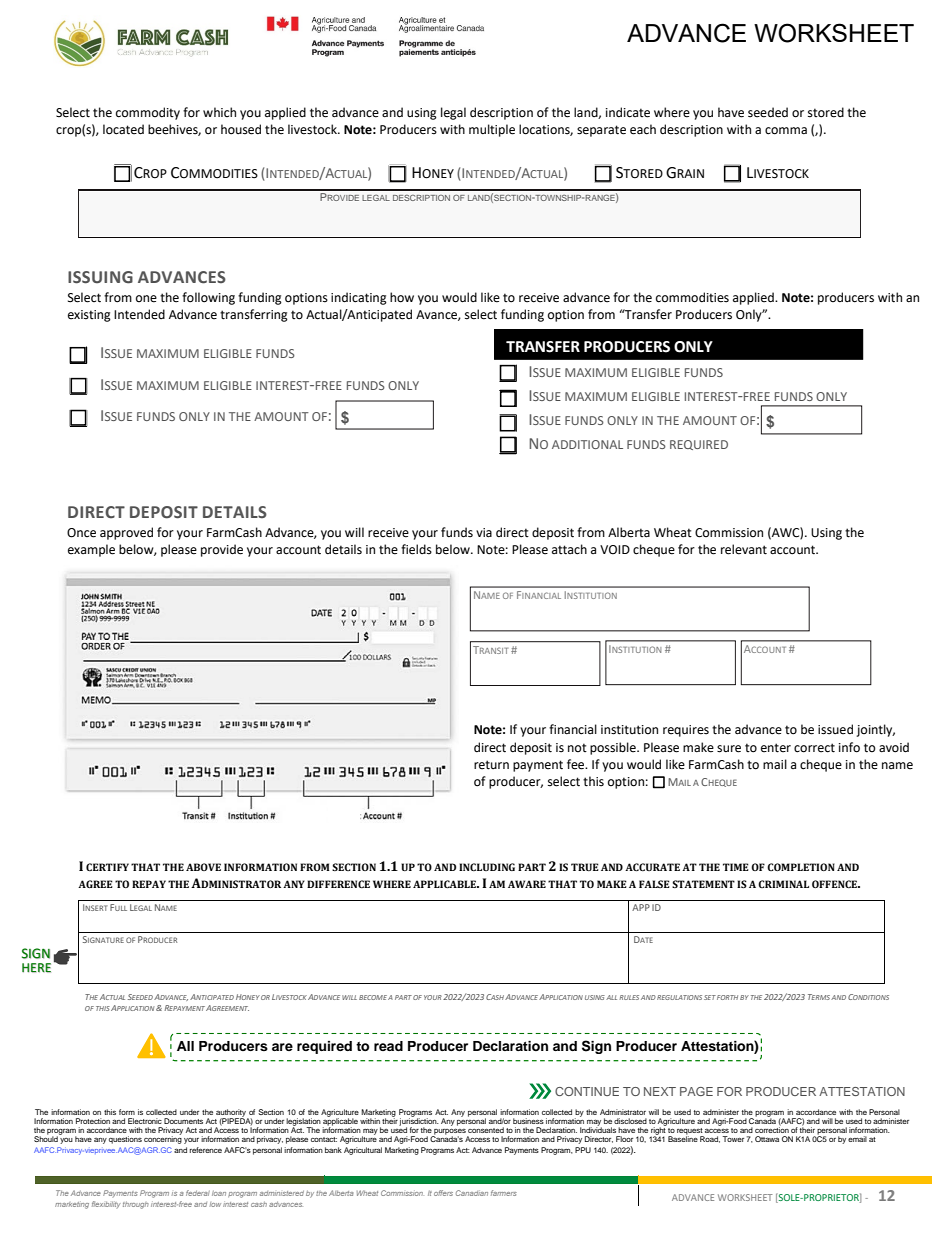 Image resolution: width=952 pixels, height=1233 pixels. I want to click on ABOVE, so click(203, 867).
